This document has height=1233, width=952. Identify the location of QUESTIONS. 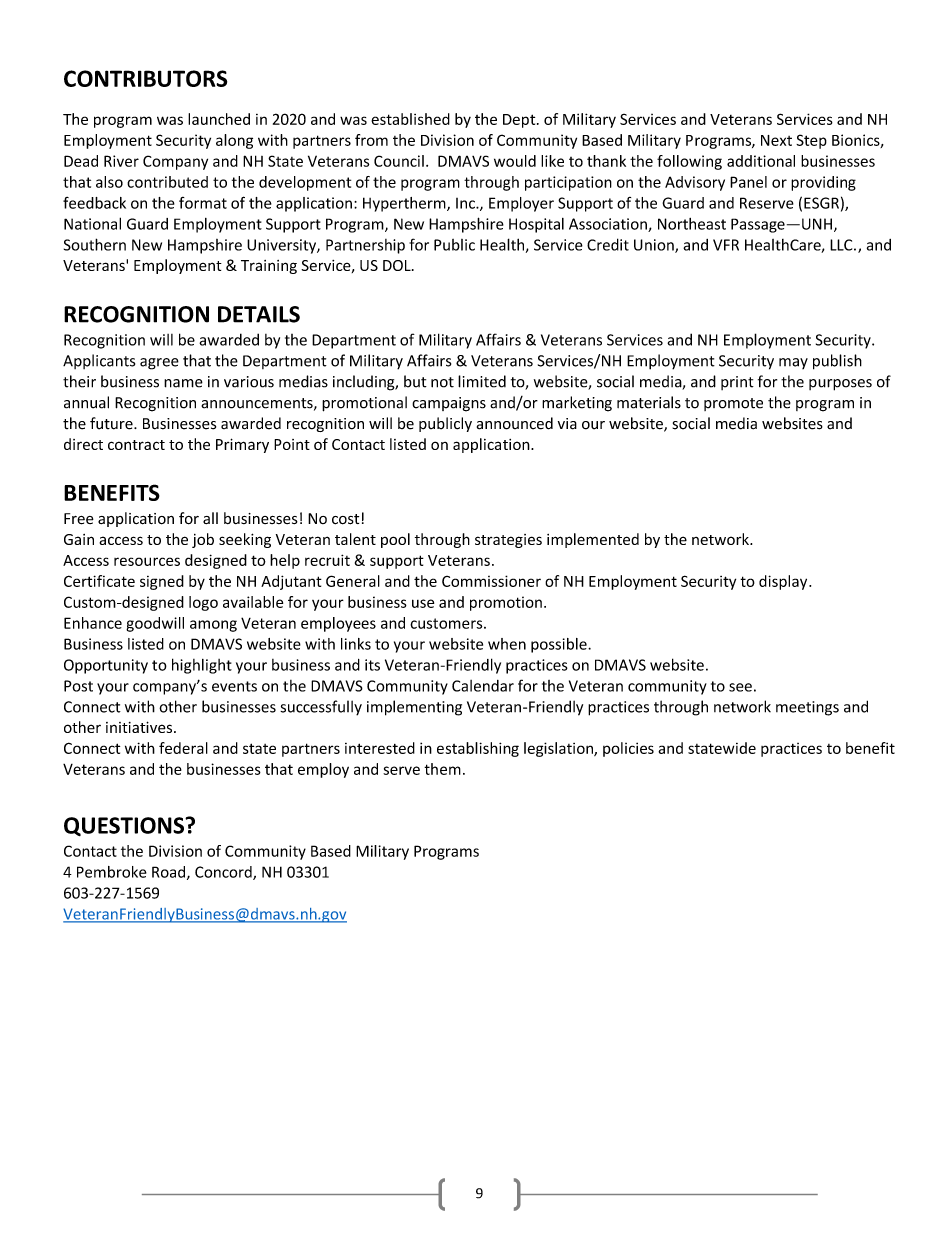
(125, 826).
